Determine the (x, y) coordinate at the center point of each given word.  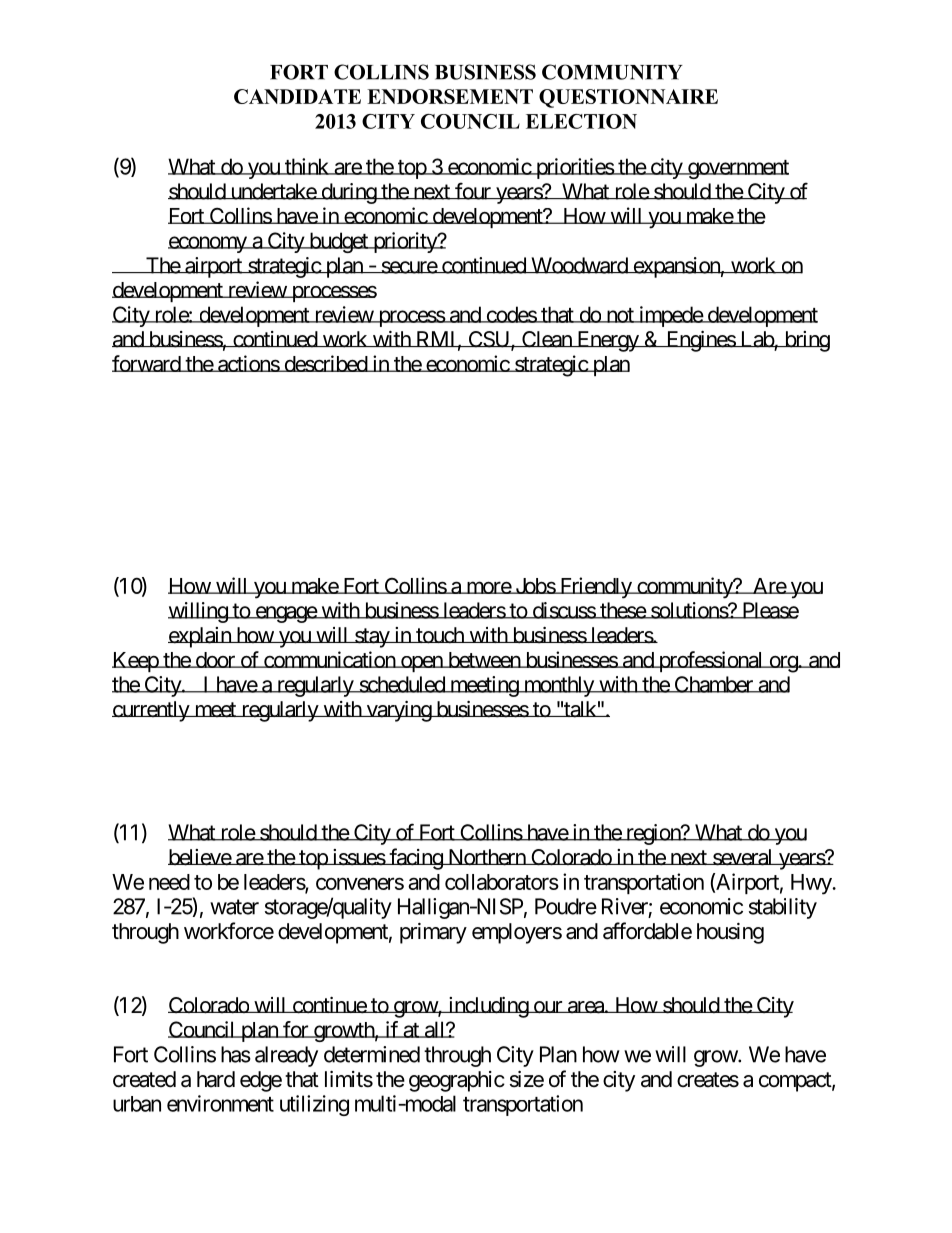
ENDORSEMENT (450, 96)
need (169, 882)
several (743, 857)
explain (200, 637)
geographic (457, 1081)
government (737, 169)
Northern (486, 857)
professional (711, 661)
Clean (546, 339)
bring (806, 341)
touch (440, 635)
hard (216, 1079)
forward (147, 363)
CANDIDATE (297, 96)
